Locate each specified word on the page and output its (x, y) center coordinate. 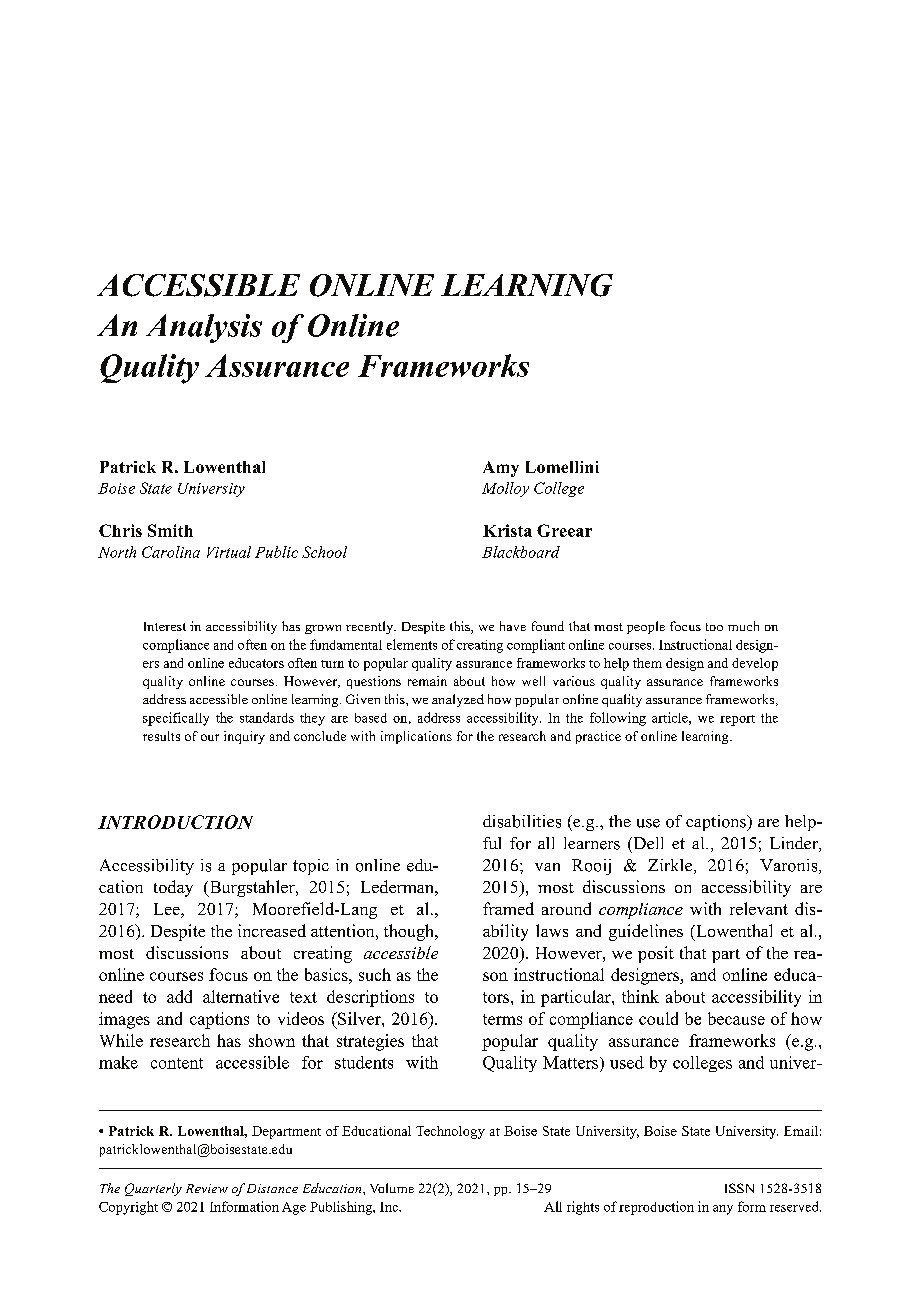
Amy (501, 469)
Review (207, 1188)
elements (412, 644)
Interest (165, 626)
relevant (759, 908)
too (714, 627)
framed (508, 908)
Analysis (204, 328)
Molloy (505, 489)
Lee (168, 910)
